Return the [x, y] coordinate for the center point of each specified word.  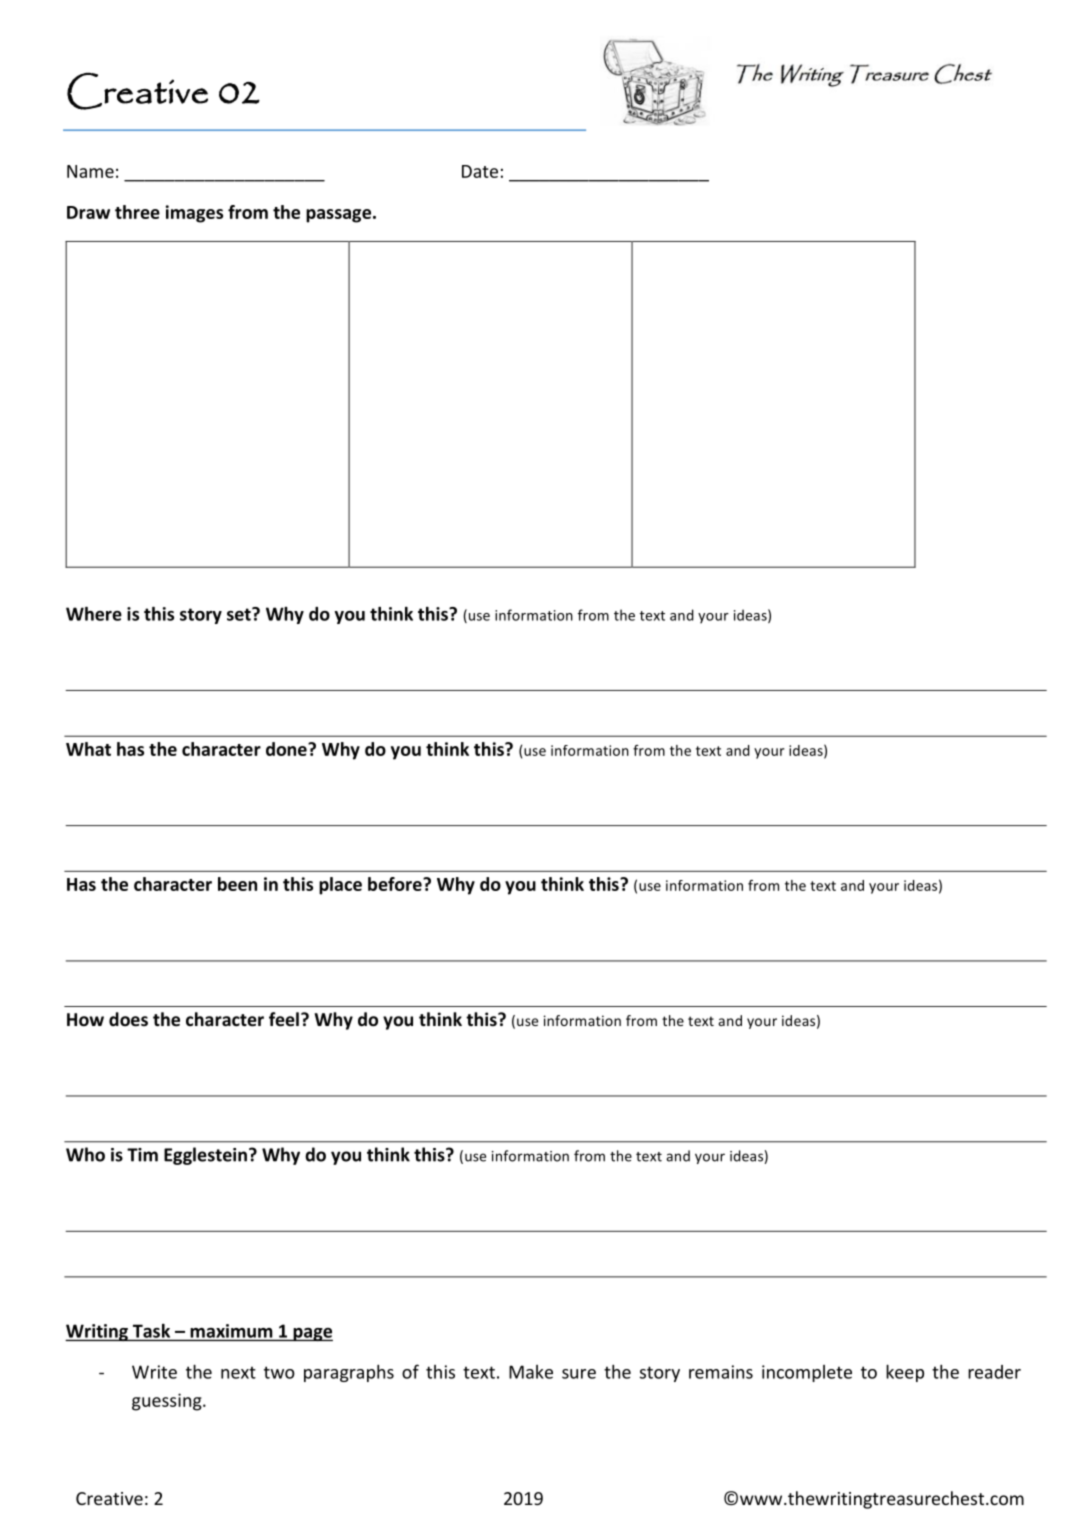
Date [480, 171]
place [340, 886]
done [287, 749]
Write [154, 1372]
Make [531, 1372]
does [128, 1019]
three [137, 212]
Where [94, 614]
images [194, 214]
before [396, 884]
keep [905, 1373]
